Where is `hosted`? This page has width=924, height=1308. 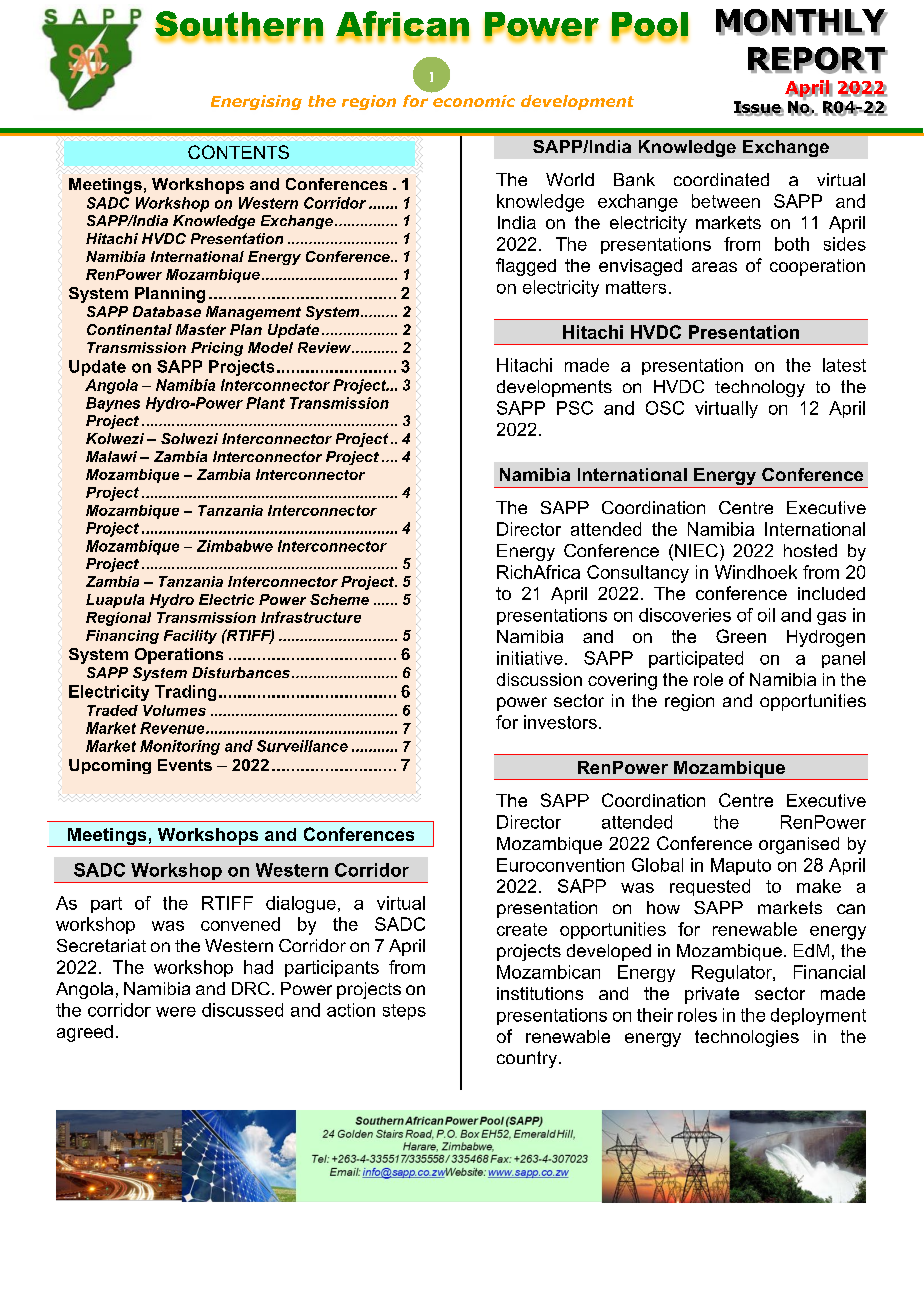 hosted is located at coordinates (810, 550).
